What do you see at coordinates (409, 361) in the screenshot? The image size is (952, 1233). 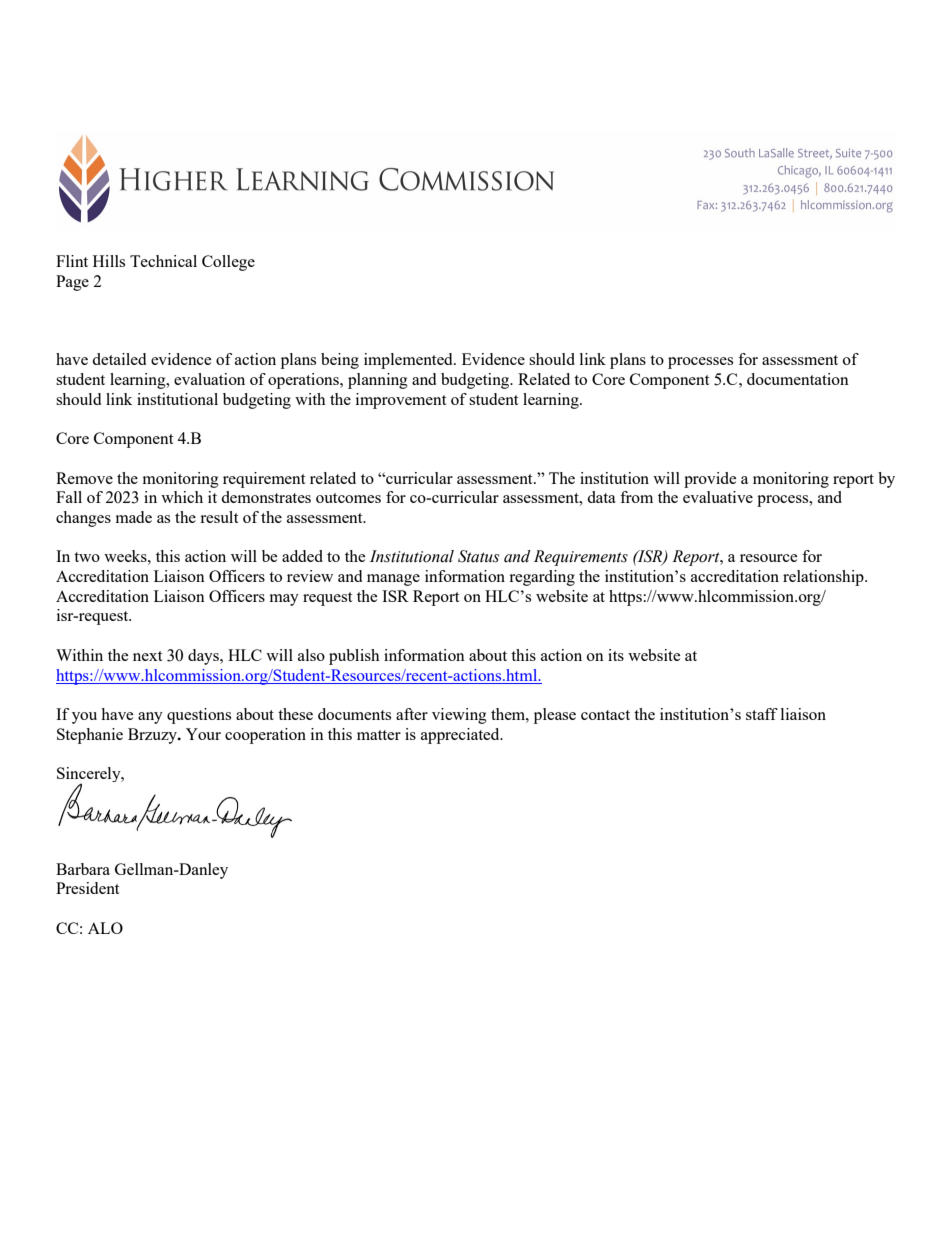 I see `implemented` at bounding box center [409, 361].
